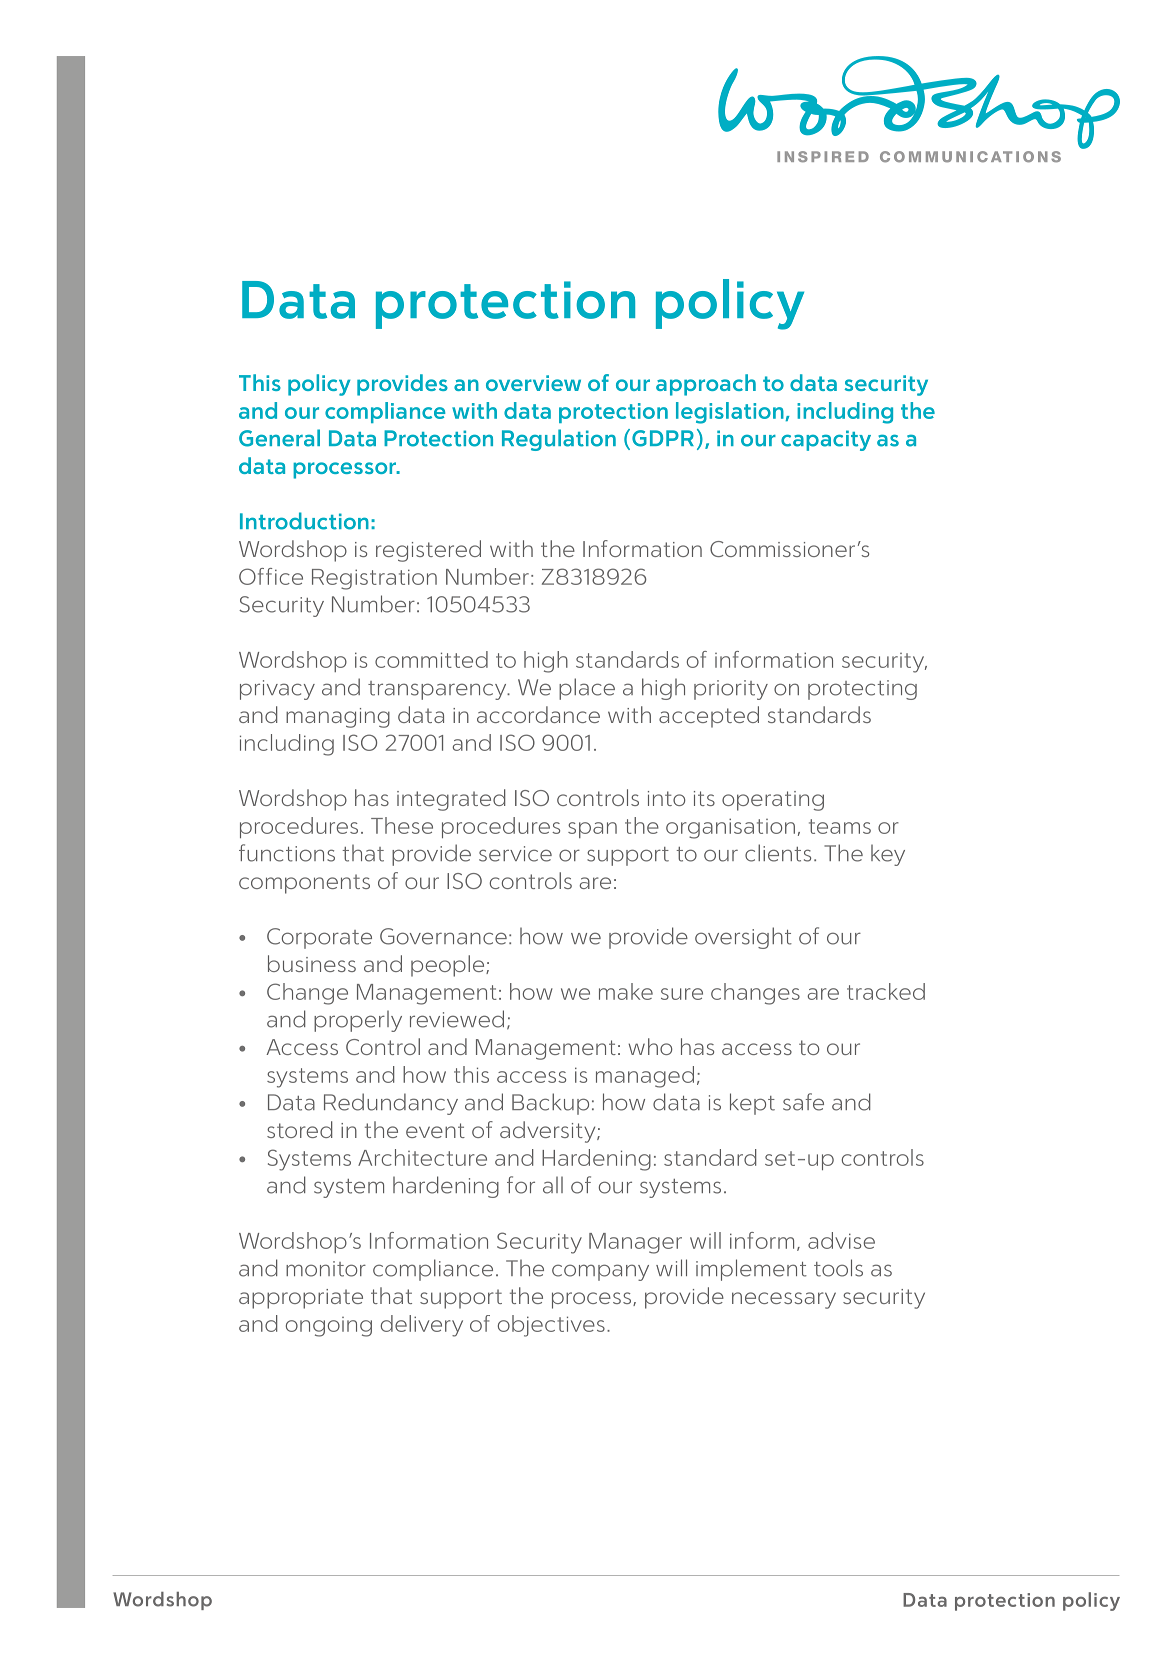  Describe the element at coordinates (374, 579) in the screenshot. I see `Registration` at that location.
